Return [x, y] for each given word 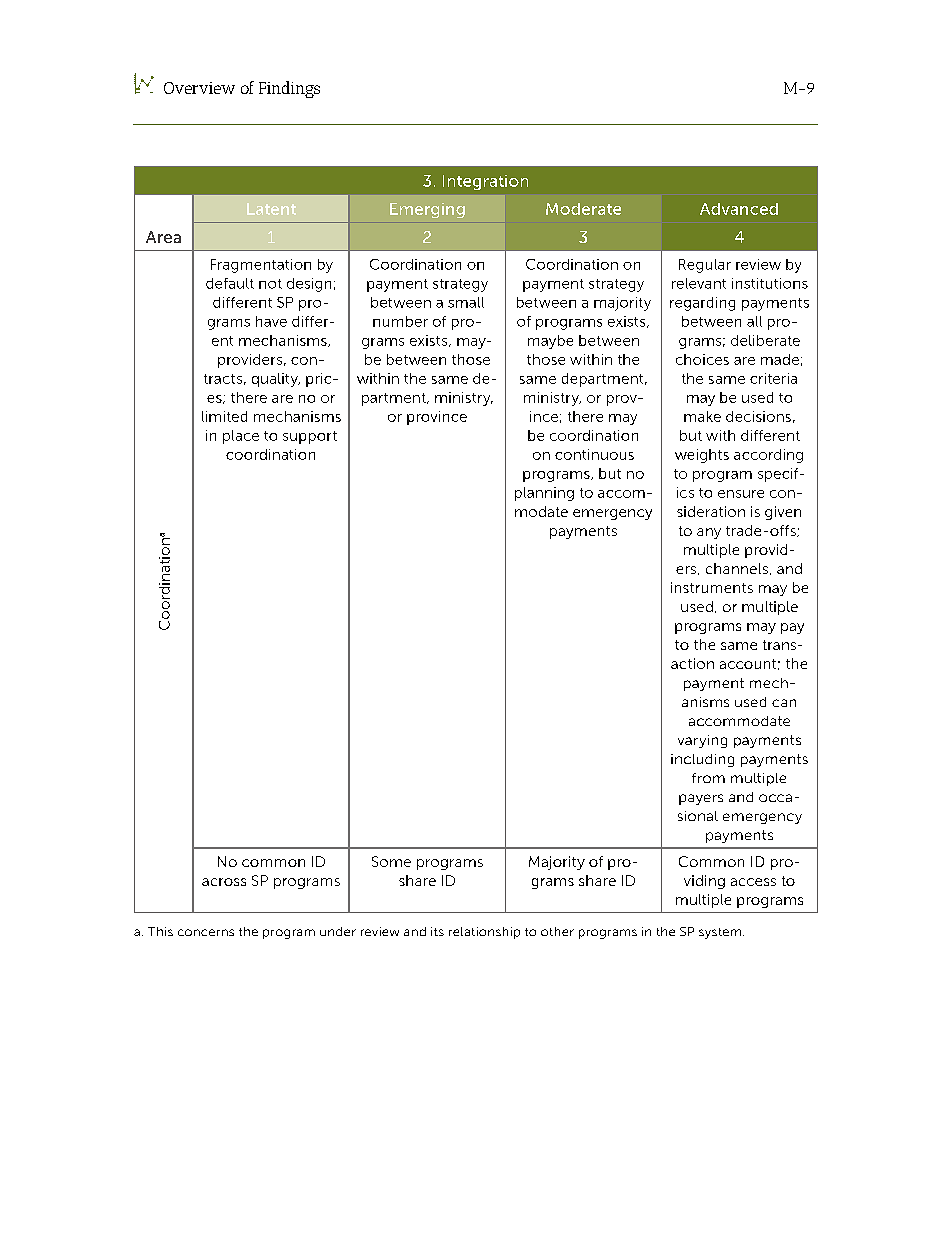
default [230, 283]
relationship [484, 933]
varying [702, 741]
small [466, 302]
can [784, 703]
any [709, 533]
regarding [702, 304]
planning [544, 494]
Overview [199, 88]
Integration [485, 182]
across [224, 882]
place [241, 437]
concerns [206, 932]
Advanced [739, 209]
